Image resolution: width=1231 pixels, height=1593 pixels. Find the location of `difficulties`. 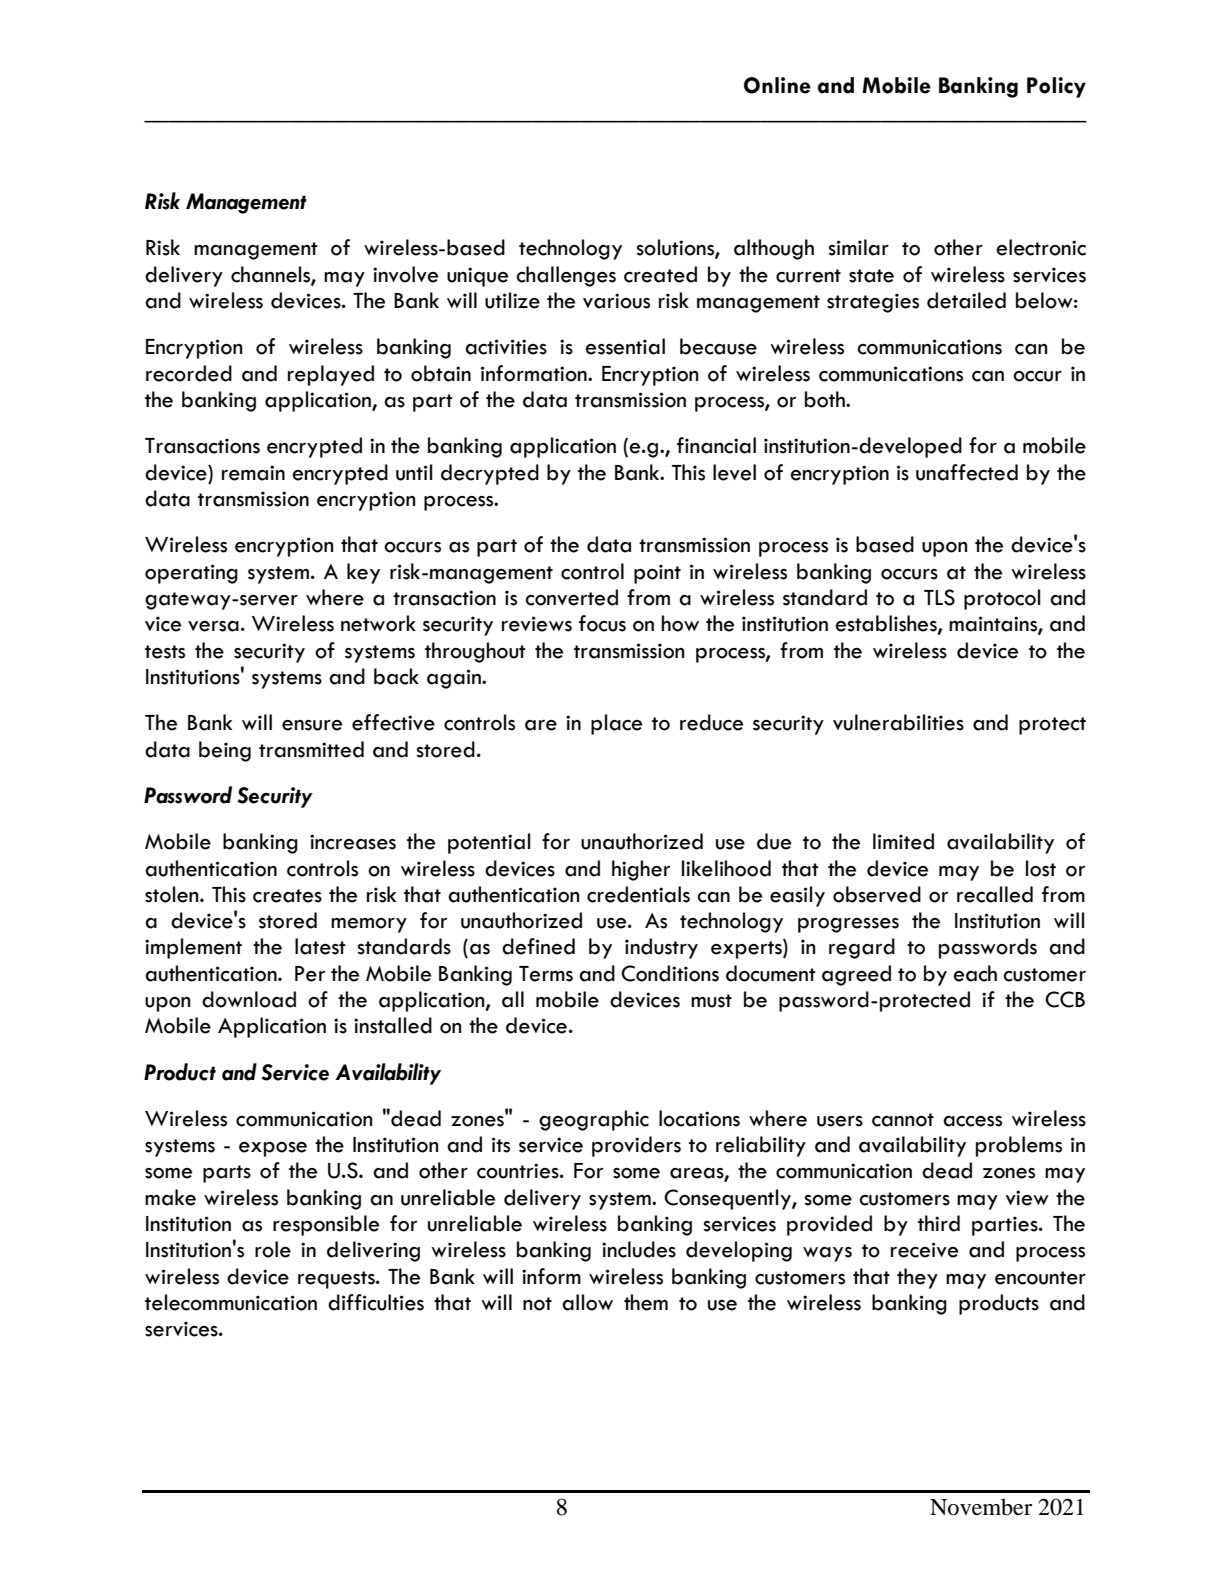

difficulties is located at coordinates (376, 1302).
